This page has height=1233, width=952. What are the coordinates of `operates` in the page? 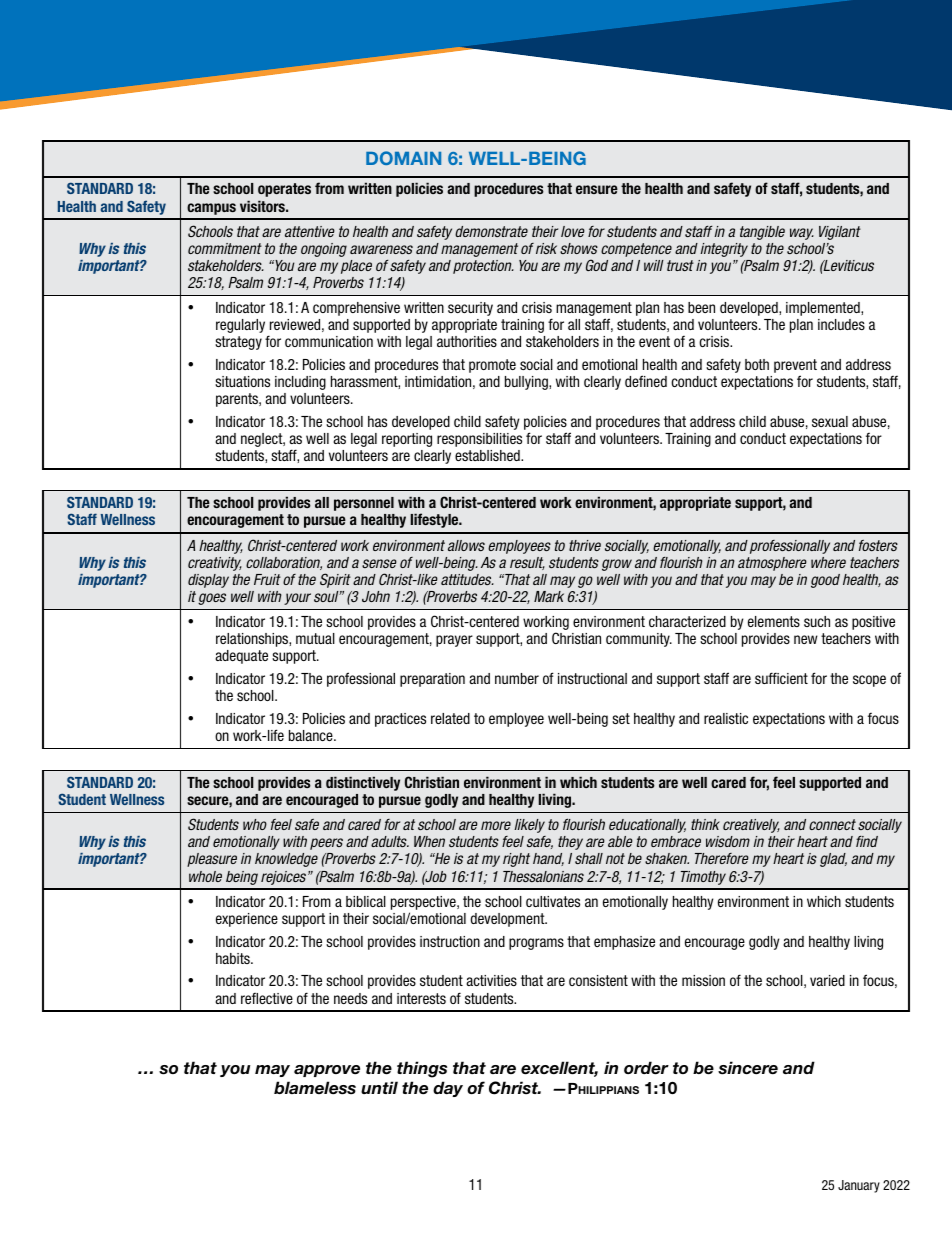 It's located at (284, 190).
